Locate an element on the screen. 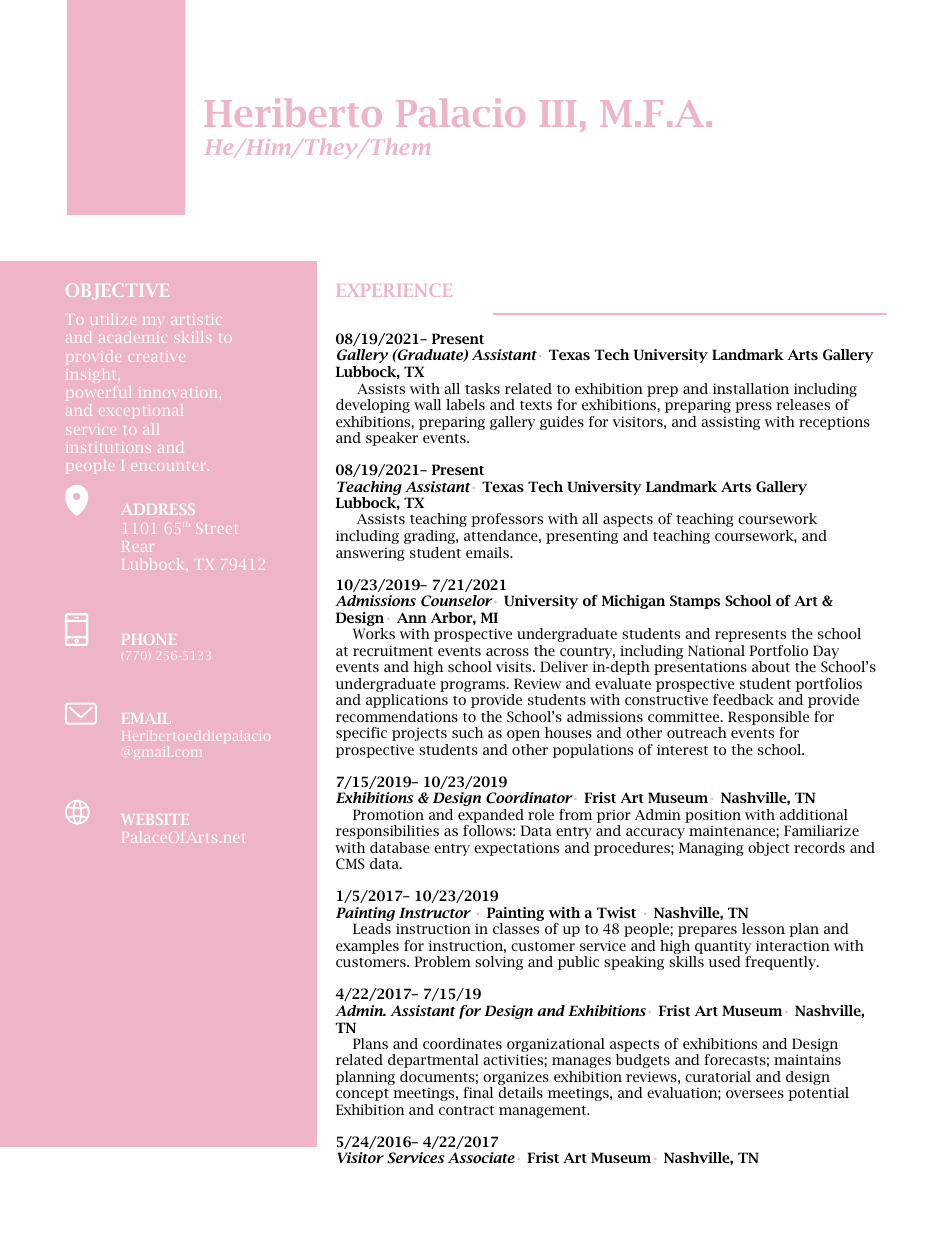  concept is located at coordinates (362, 1095).
